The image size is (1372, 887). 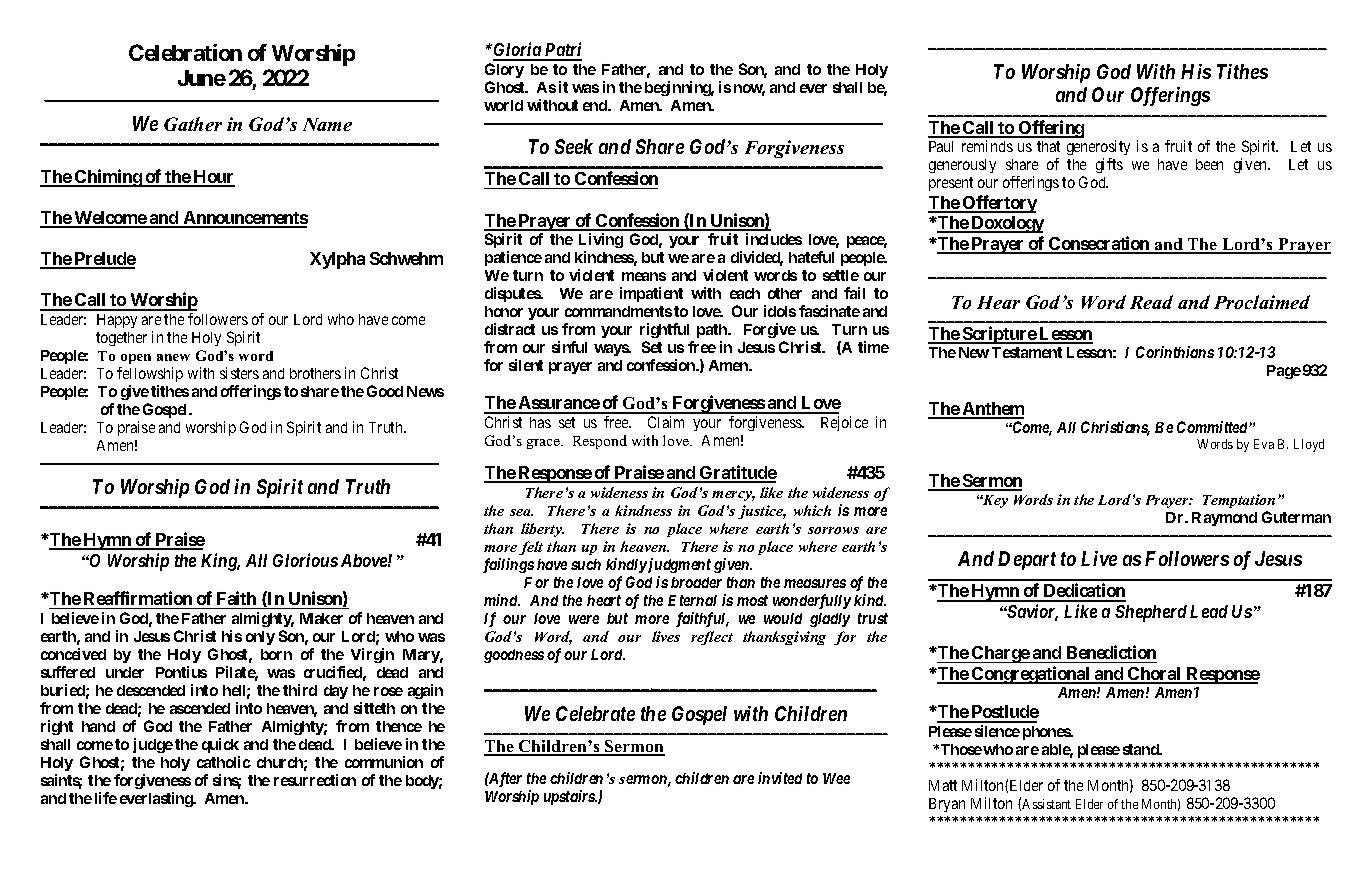 I want to click on sisters, so click(x=239, y=373).
